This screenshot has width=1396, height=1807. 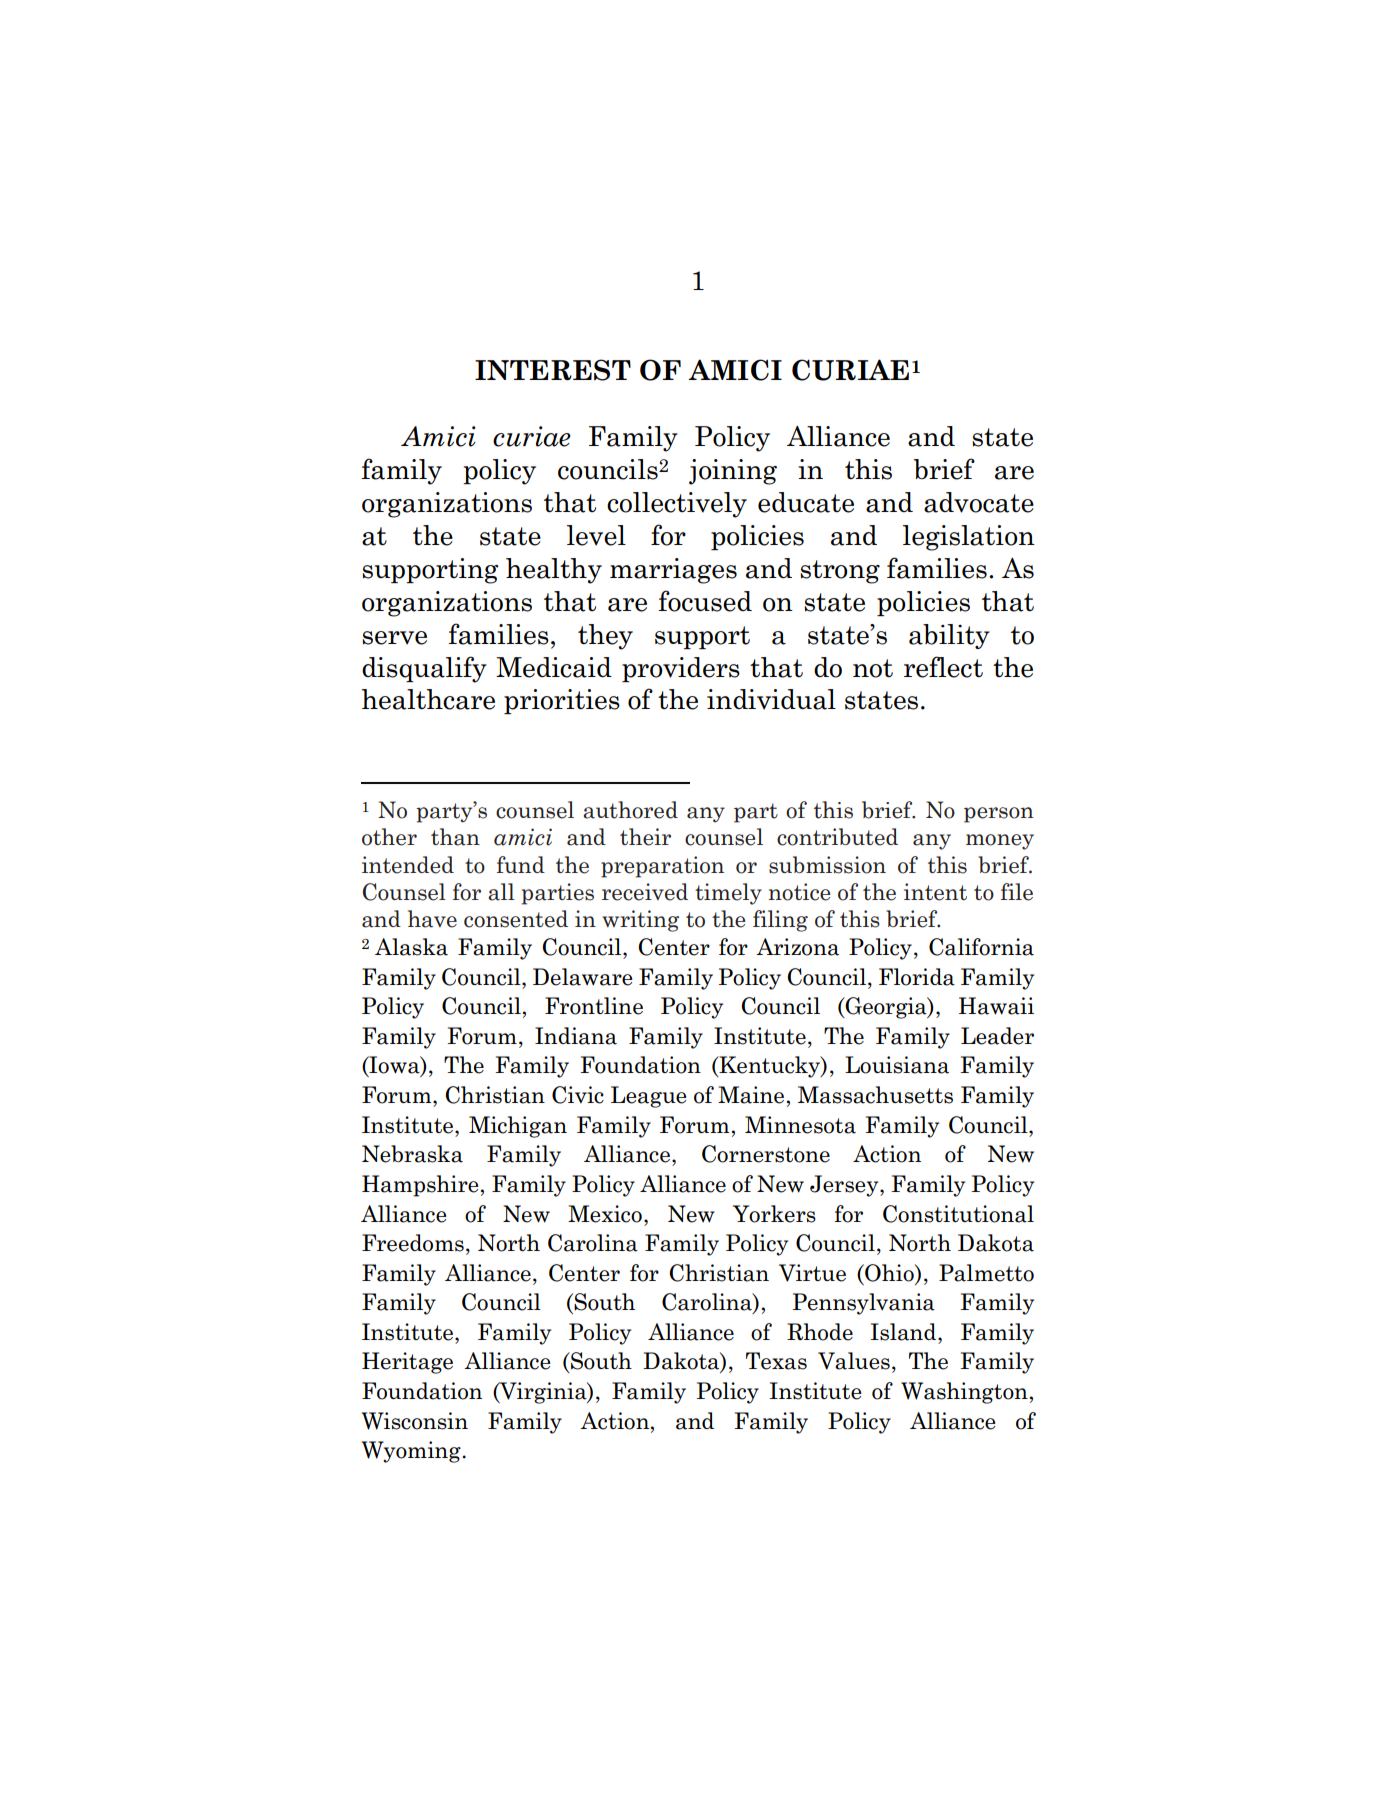 I want to click on Washington, so click(x=964, y=1393).
